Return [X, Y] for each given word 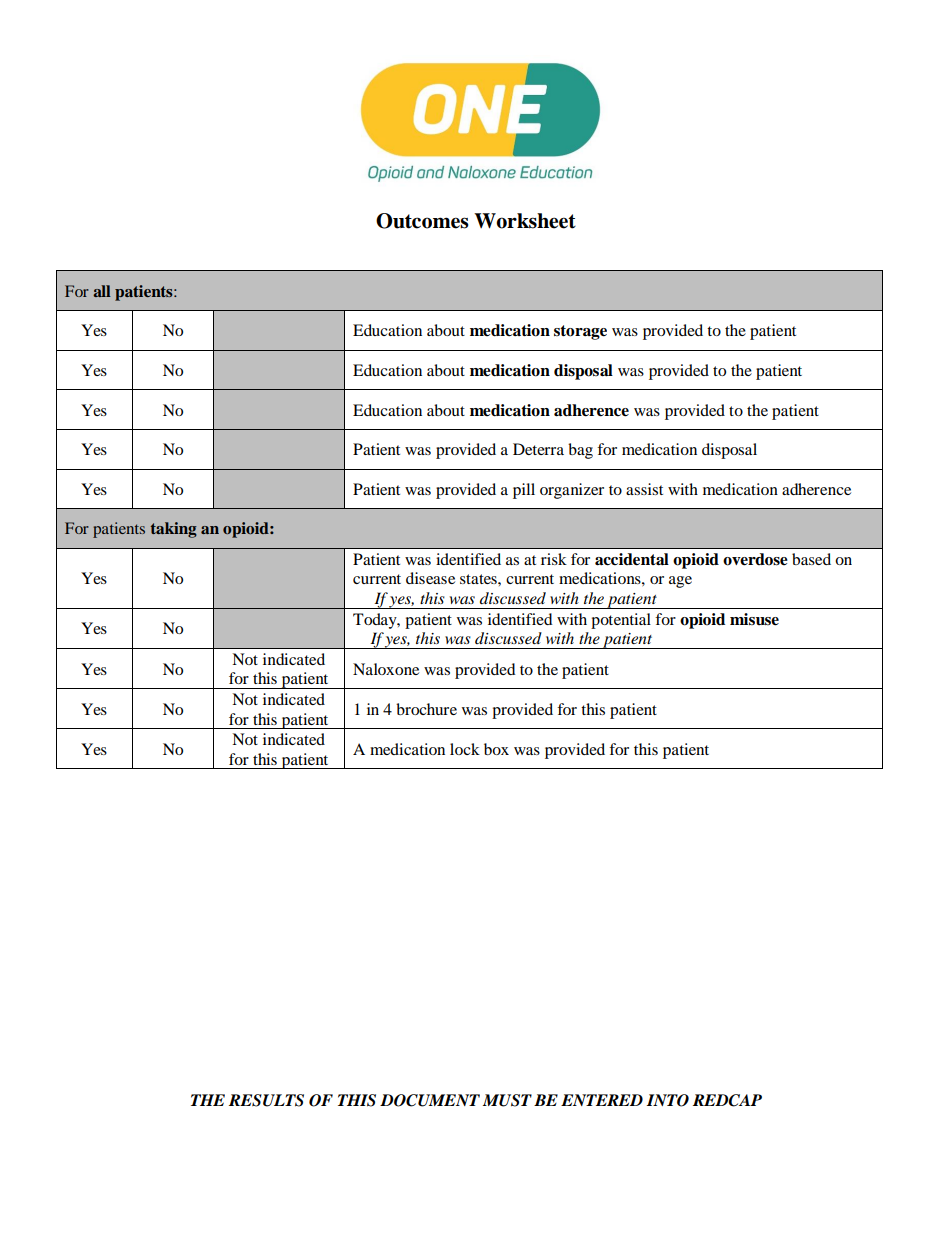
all [102, 291]
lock [465, 749]
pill [524, 491]
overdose [755, 559]
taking [173, 530]
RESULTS [266, 1100]
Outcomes [422, 221]
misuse [754, 619]
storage [580, 332]
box [496, 749]
